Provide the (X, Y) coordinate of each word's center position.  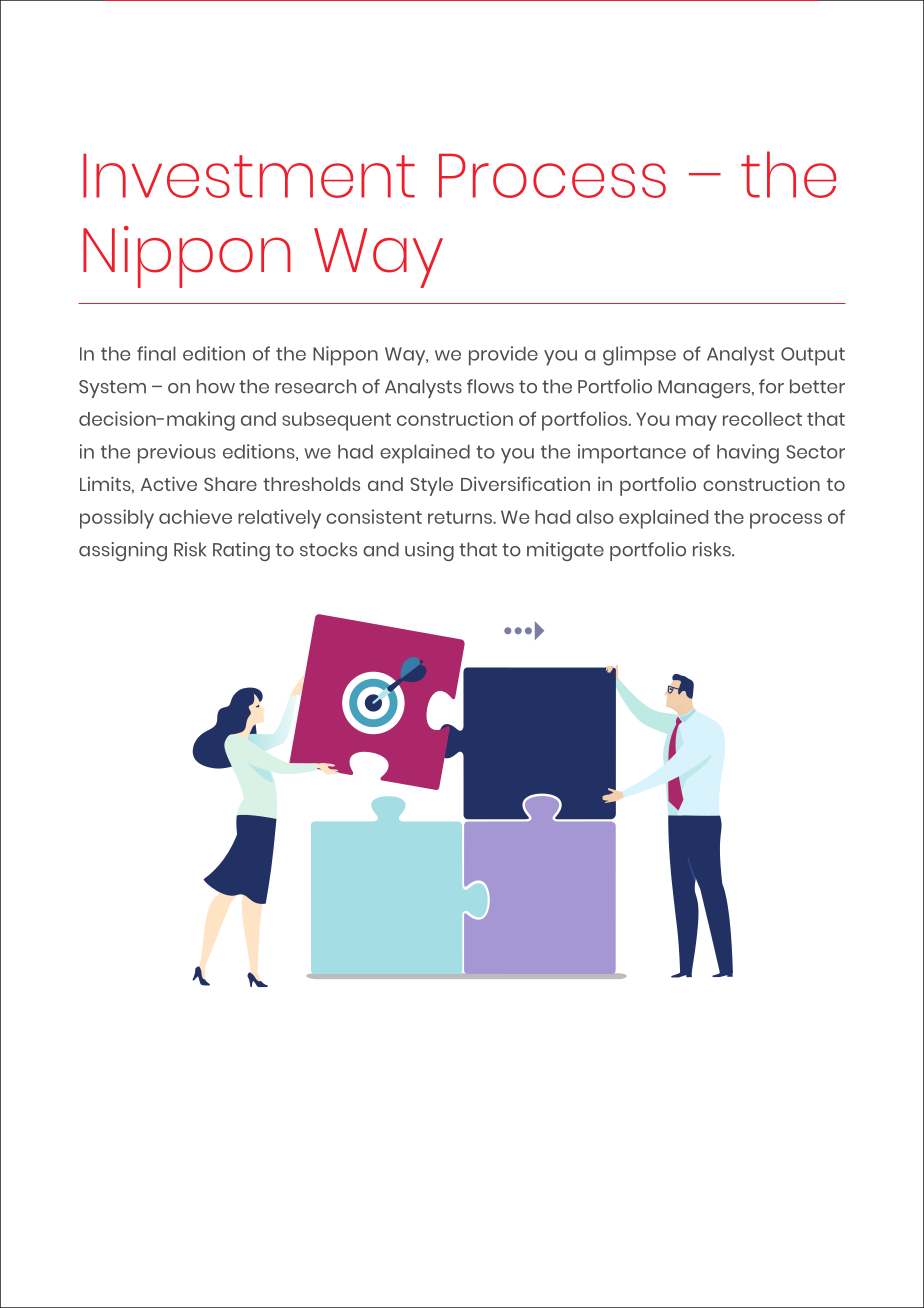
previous (177, 454)
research (315, 386)
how (216, 386)
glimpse (639, 356)
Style (431, 486)
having (748, 454)
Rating (241, 551)
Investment (249, 176)
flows (490, 386)
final (156, 353)
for (771, 386)
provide (503, 356)
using (429, 551)
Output (813, 356)
